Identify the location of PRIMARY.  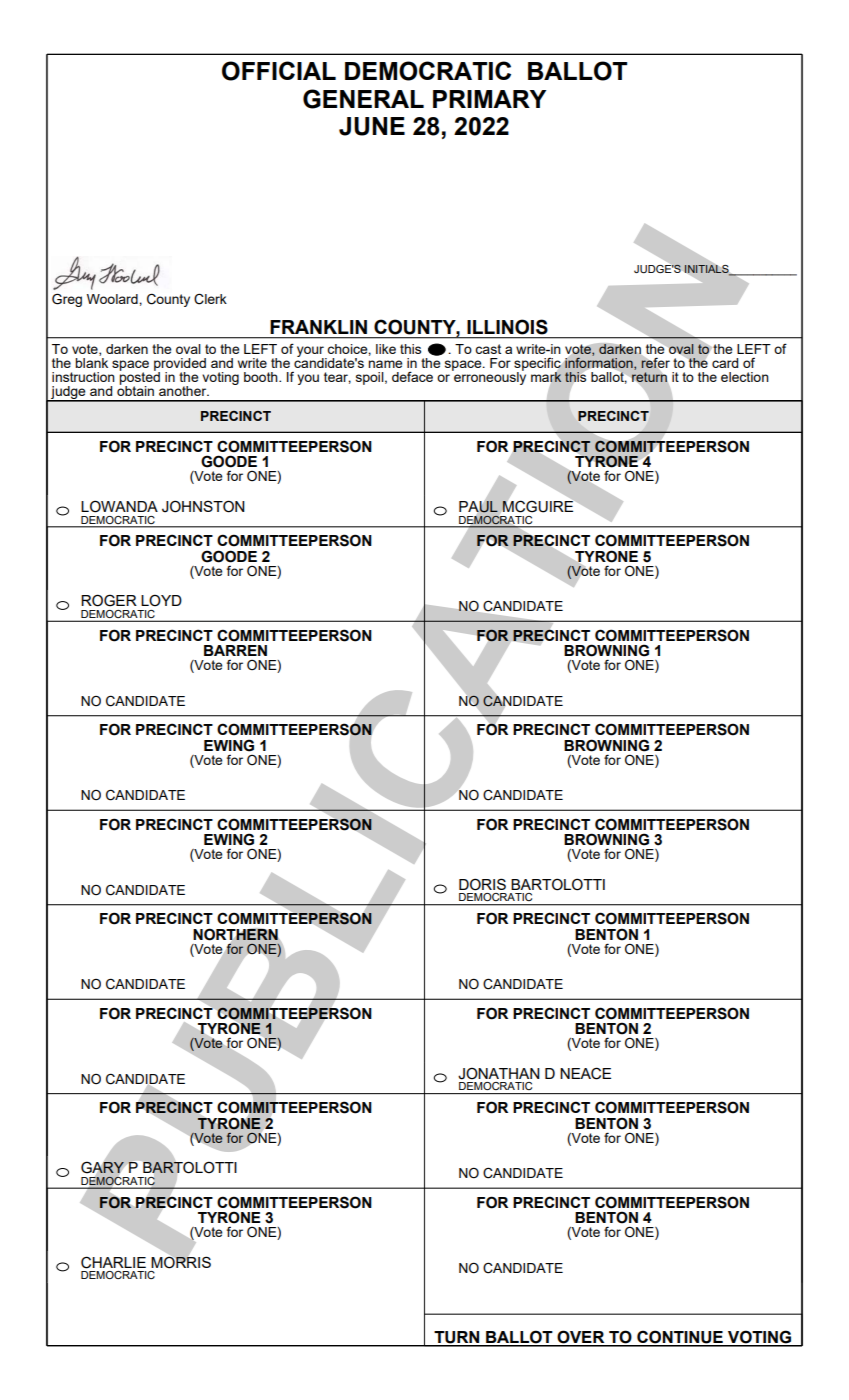
(489, 99).
